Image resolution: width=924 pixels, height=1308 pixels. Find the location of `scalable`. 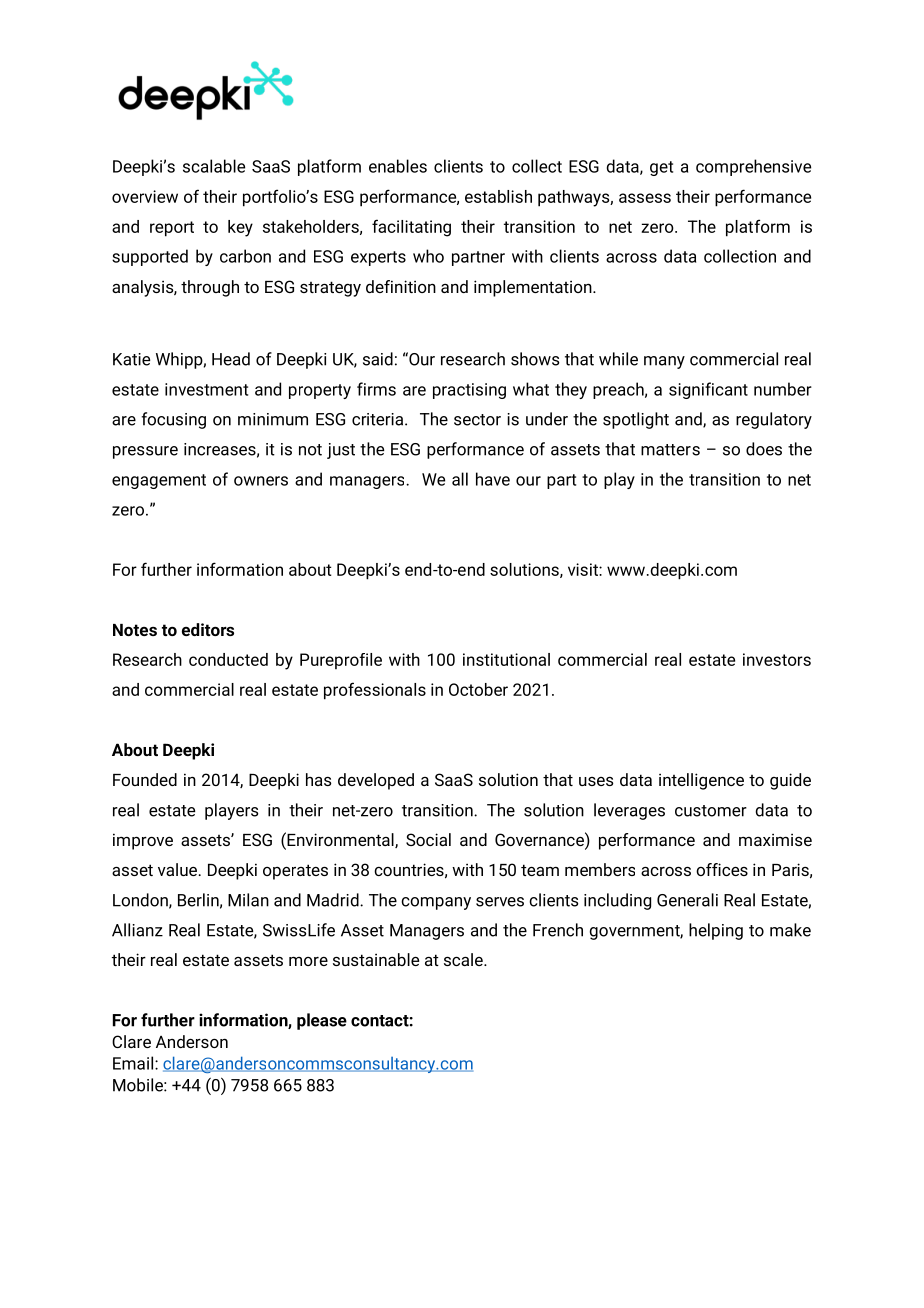

scalable is located at coordinates (214, 166).
